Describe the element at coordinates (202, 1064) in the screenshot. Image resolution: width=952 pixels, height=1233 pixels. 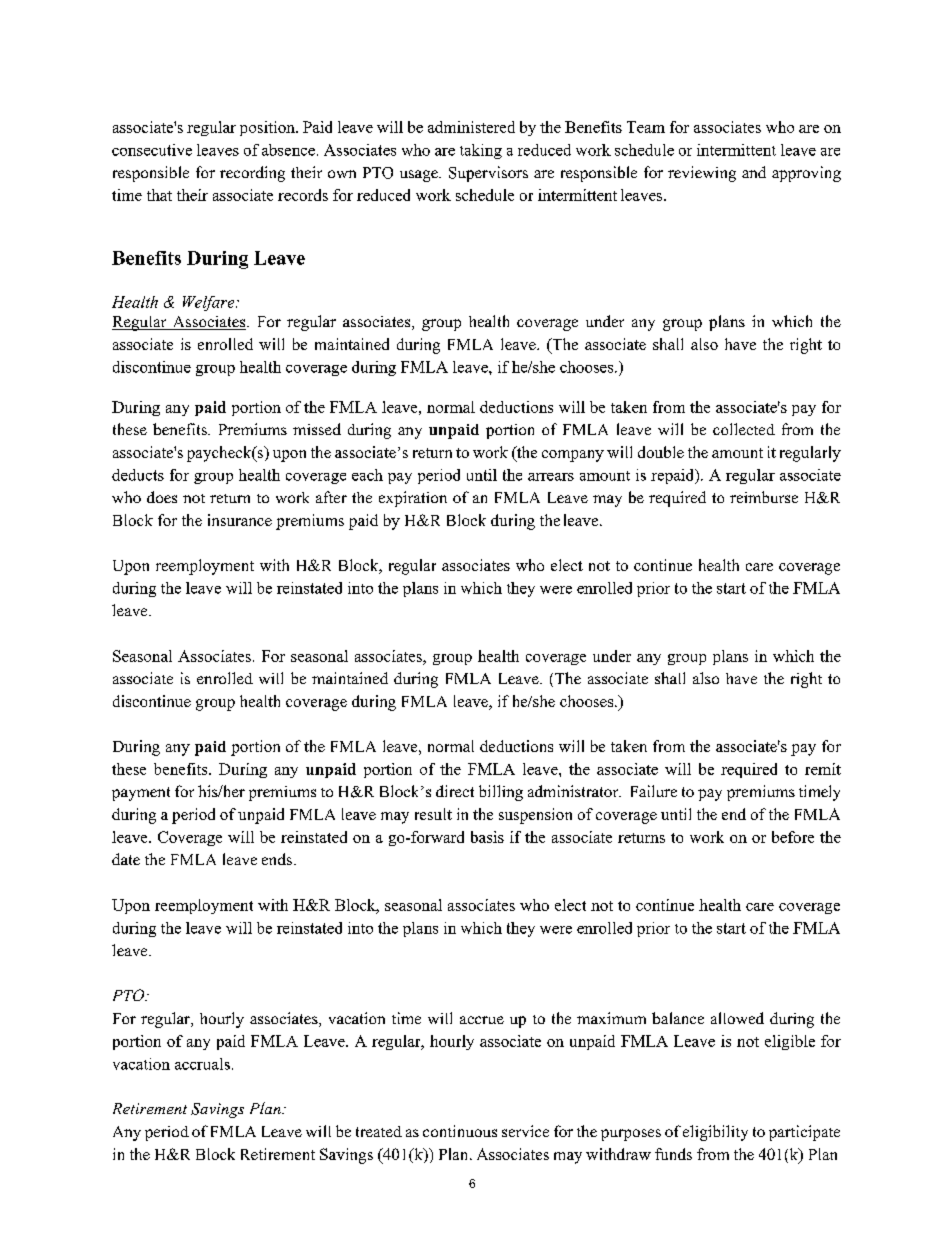
I see `accruals` at that location.
